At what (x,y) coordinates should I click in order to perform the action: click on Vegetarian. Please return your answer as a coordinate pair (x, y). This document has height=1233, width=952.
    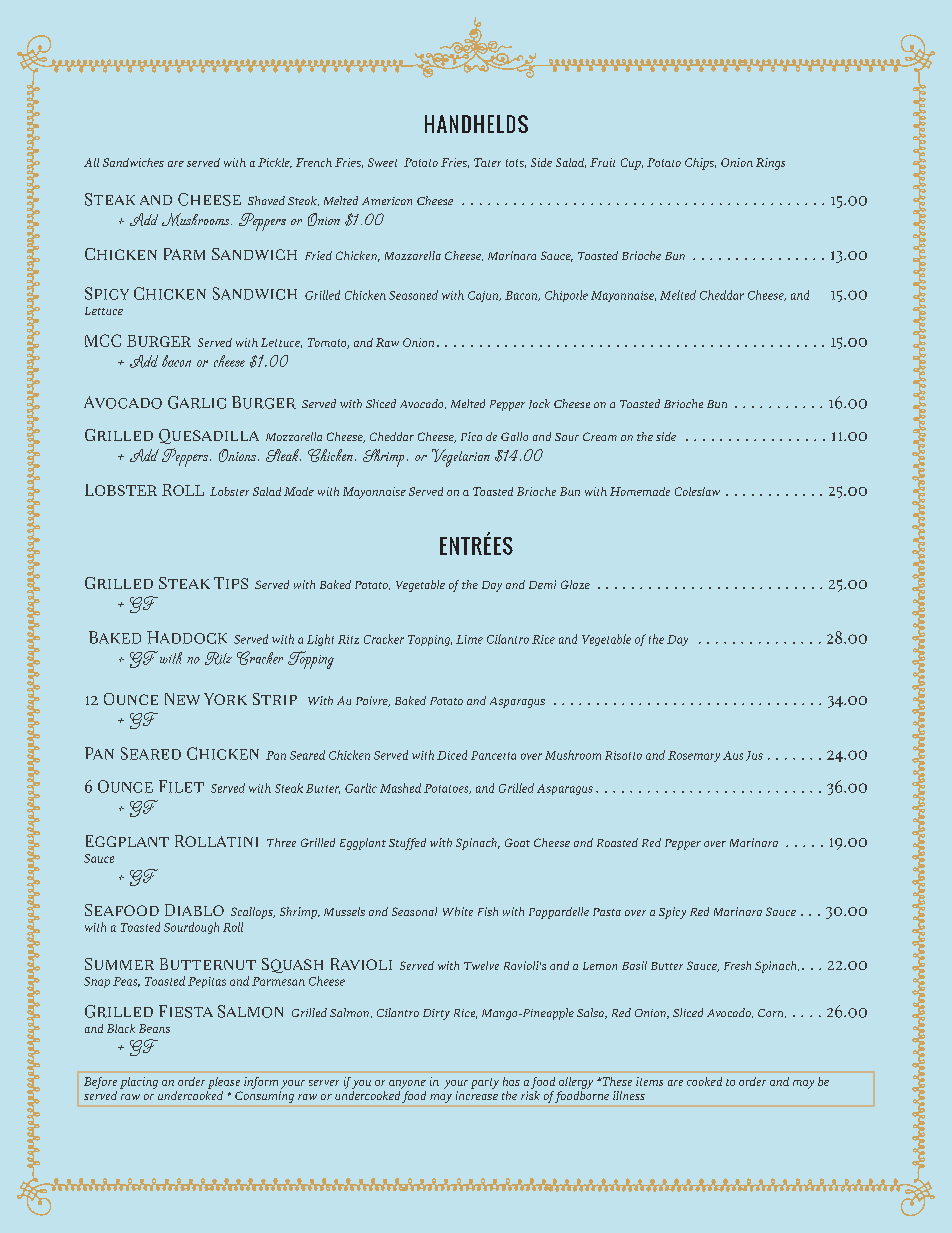
    Looking at the image, I should click on (461, 458).
